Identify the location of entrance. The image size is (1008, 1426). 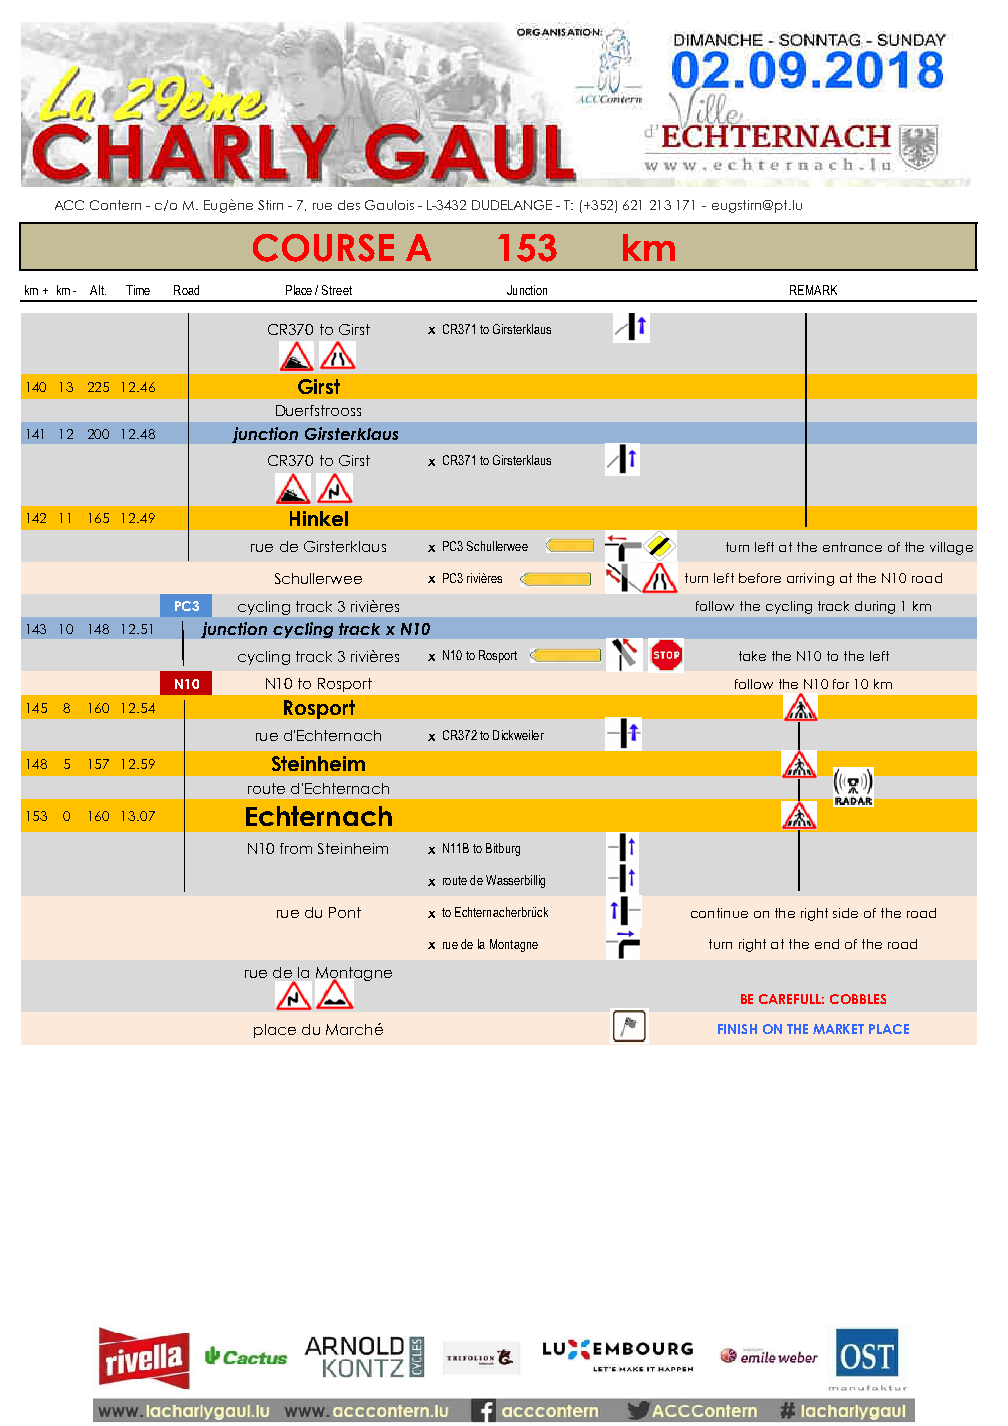
(852, 547).
